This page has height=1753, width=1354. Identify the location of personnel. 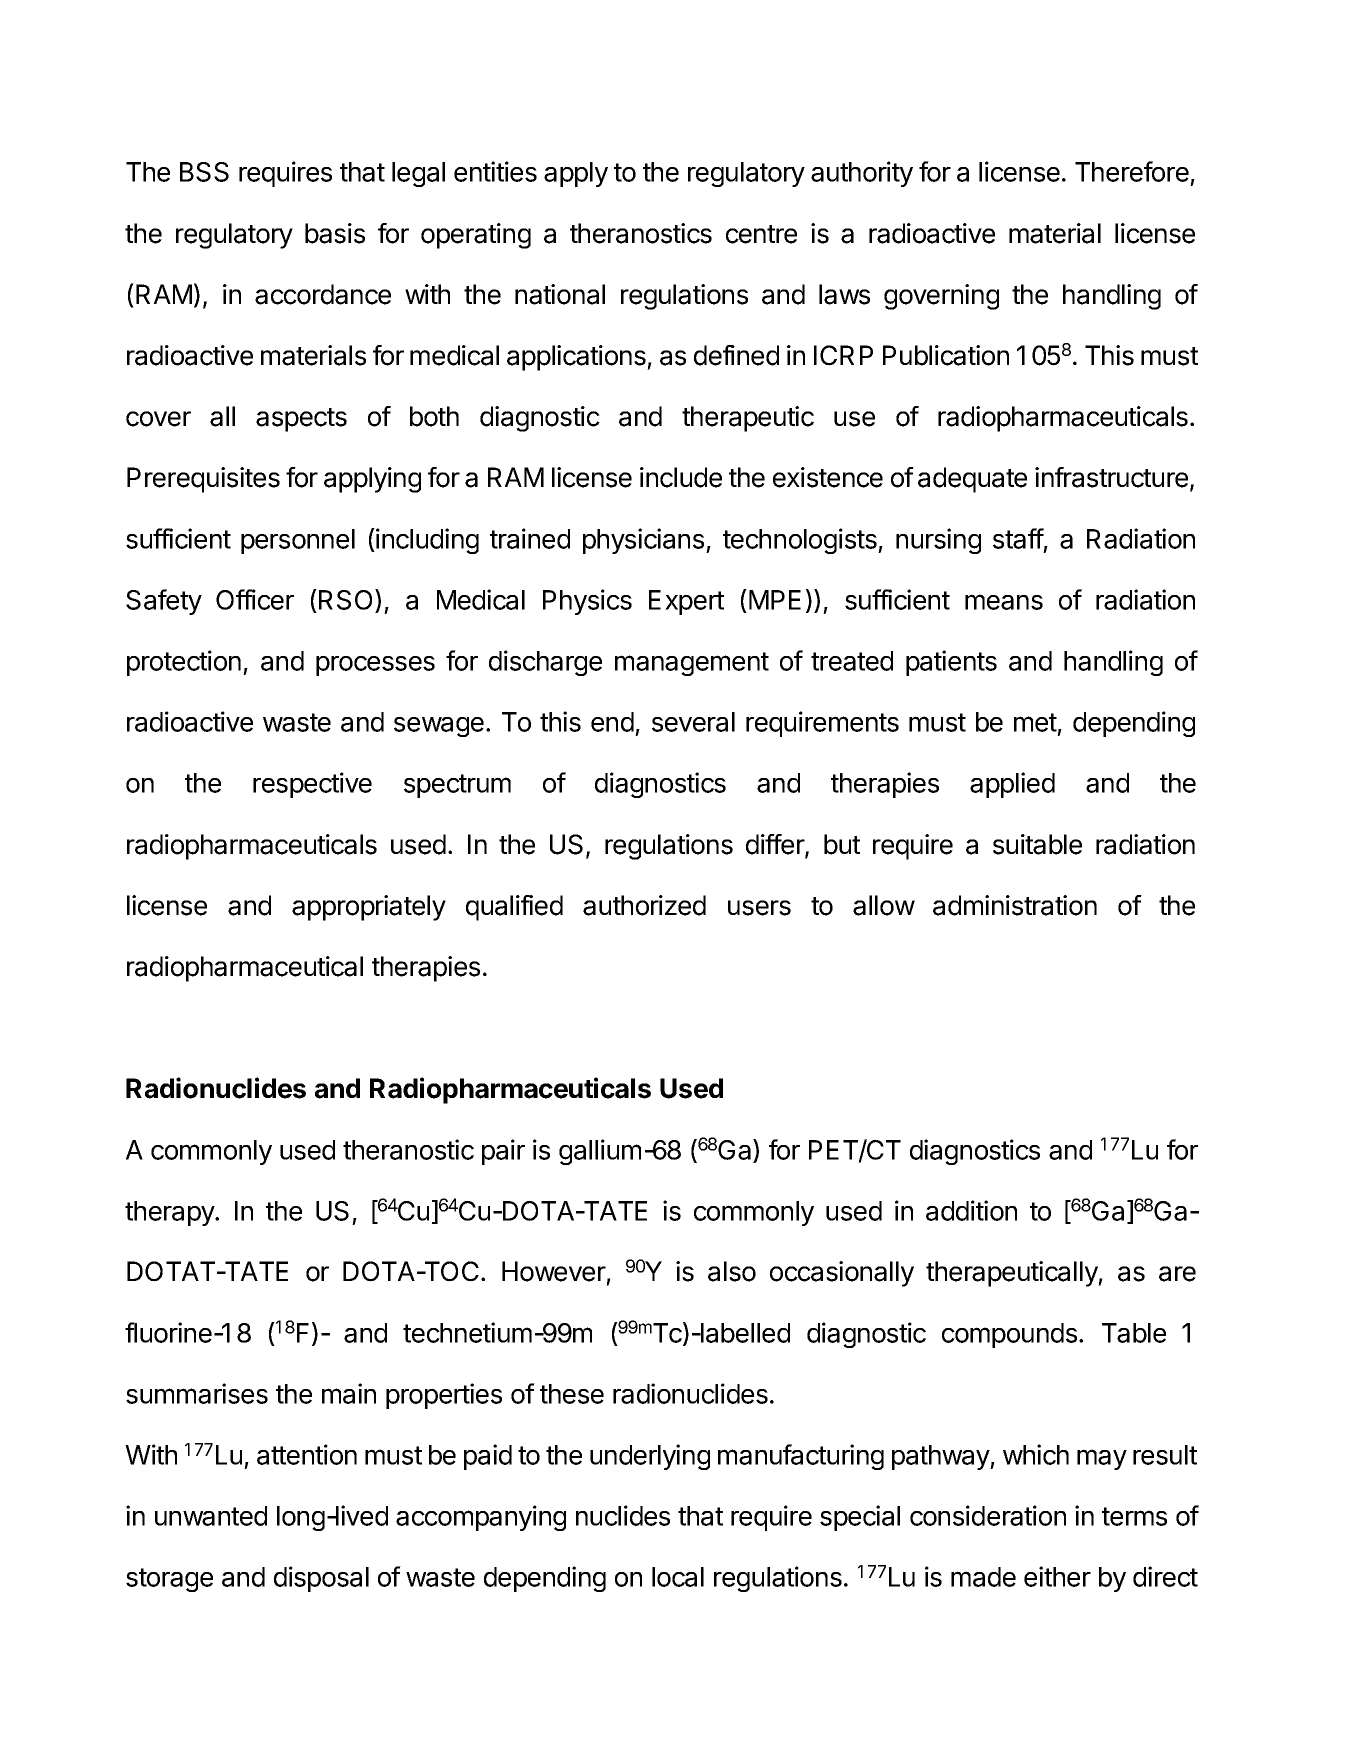
(298, 541).
